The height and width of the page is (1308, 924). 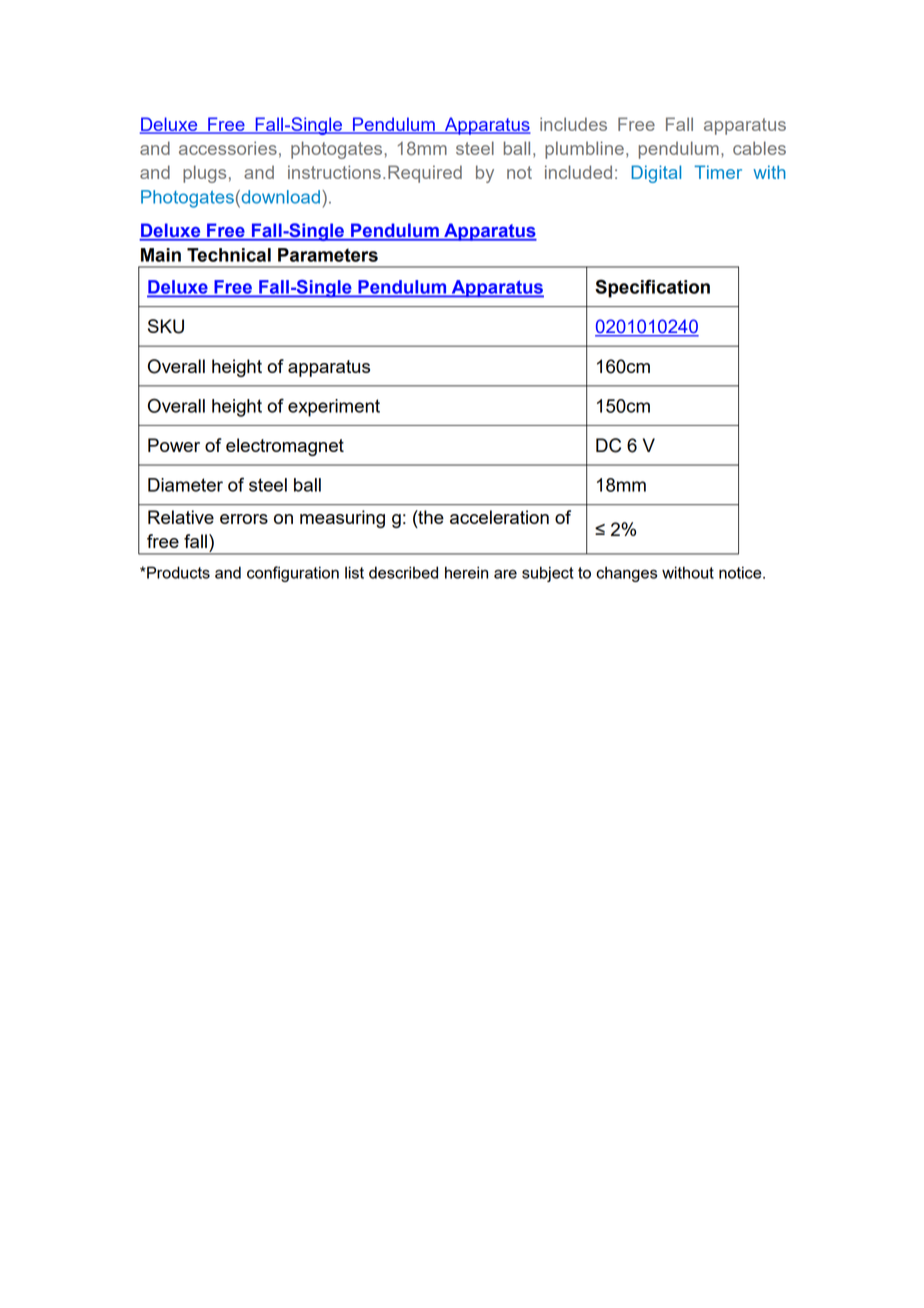 What do you see at coordinates (166, 326) in the page?
I see `SKU` at bounding box center [166, 326].
